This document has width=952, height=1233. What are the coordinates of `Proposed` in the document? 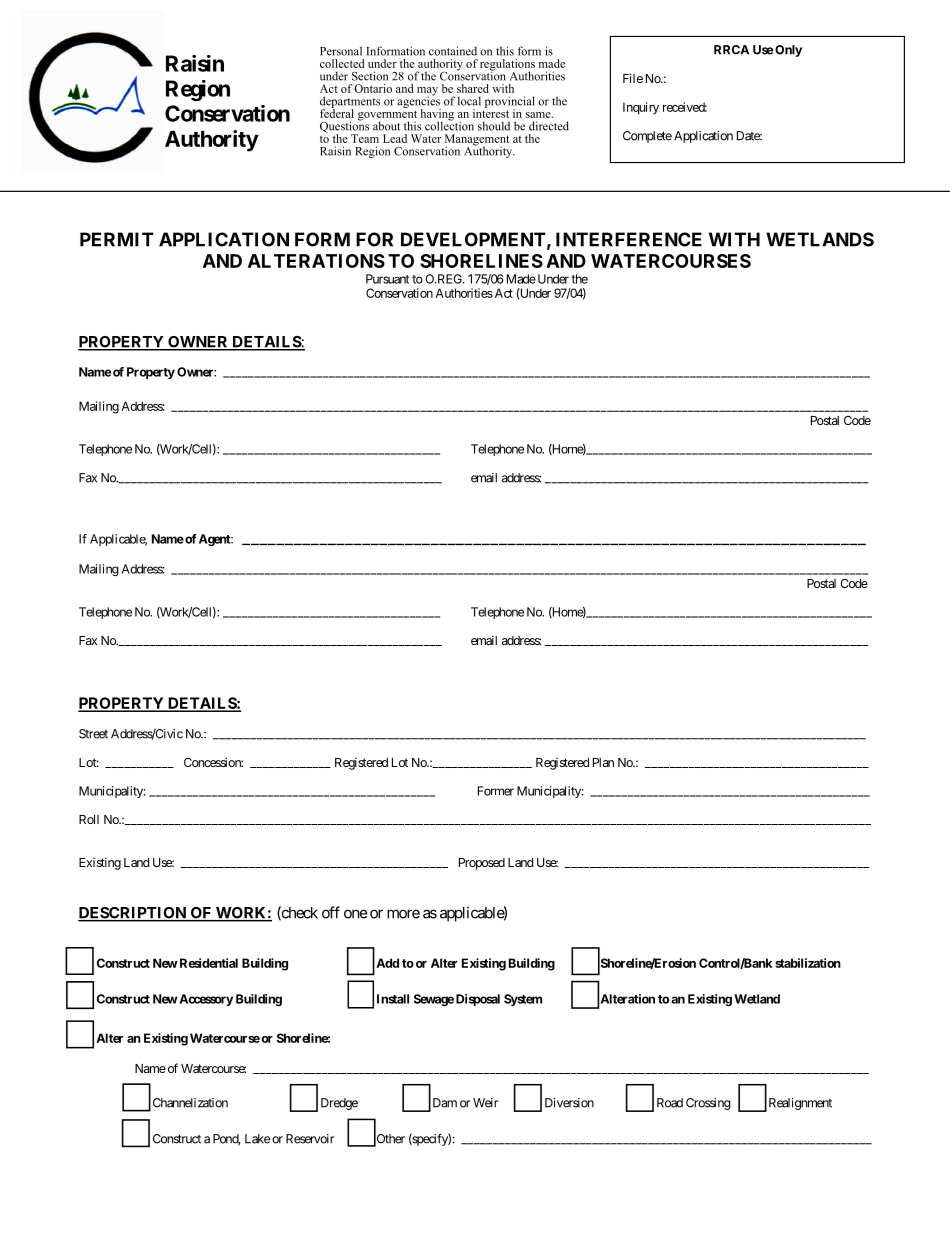 It's located at (482, 864).
